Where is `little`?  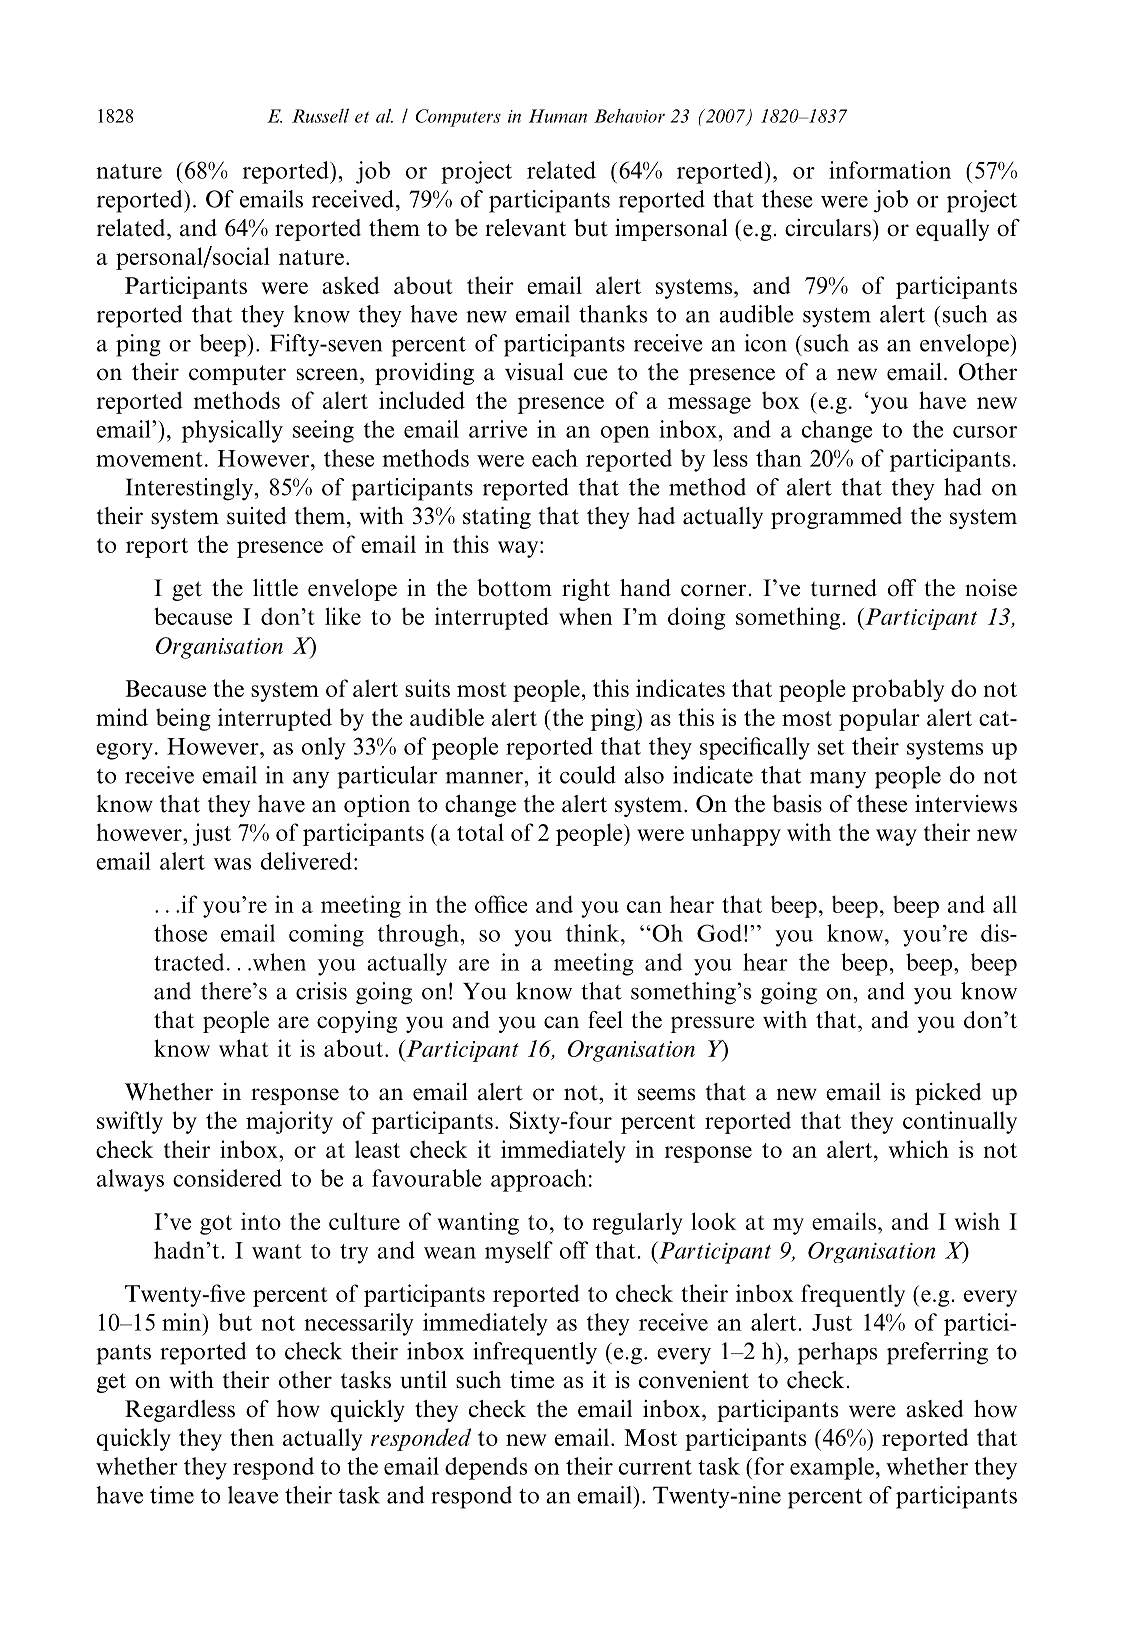
little is located at coordinates (275, 588).
